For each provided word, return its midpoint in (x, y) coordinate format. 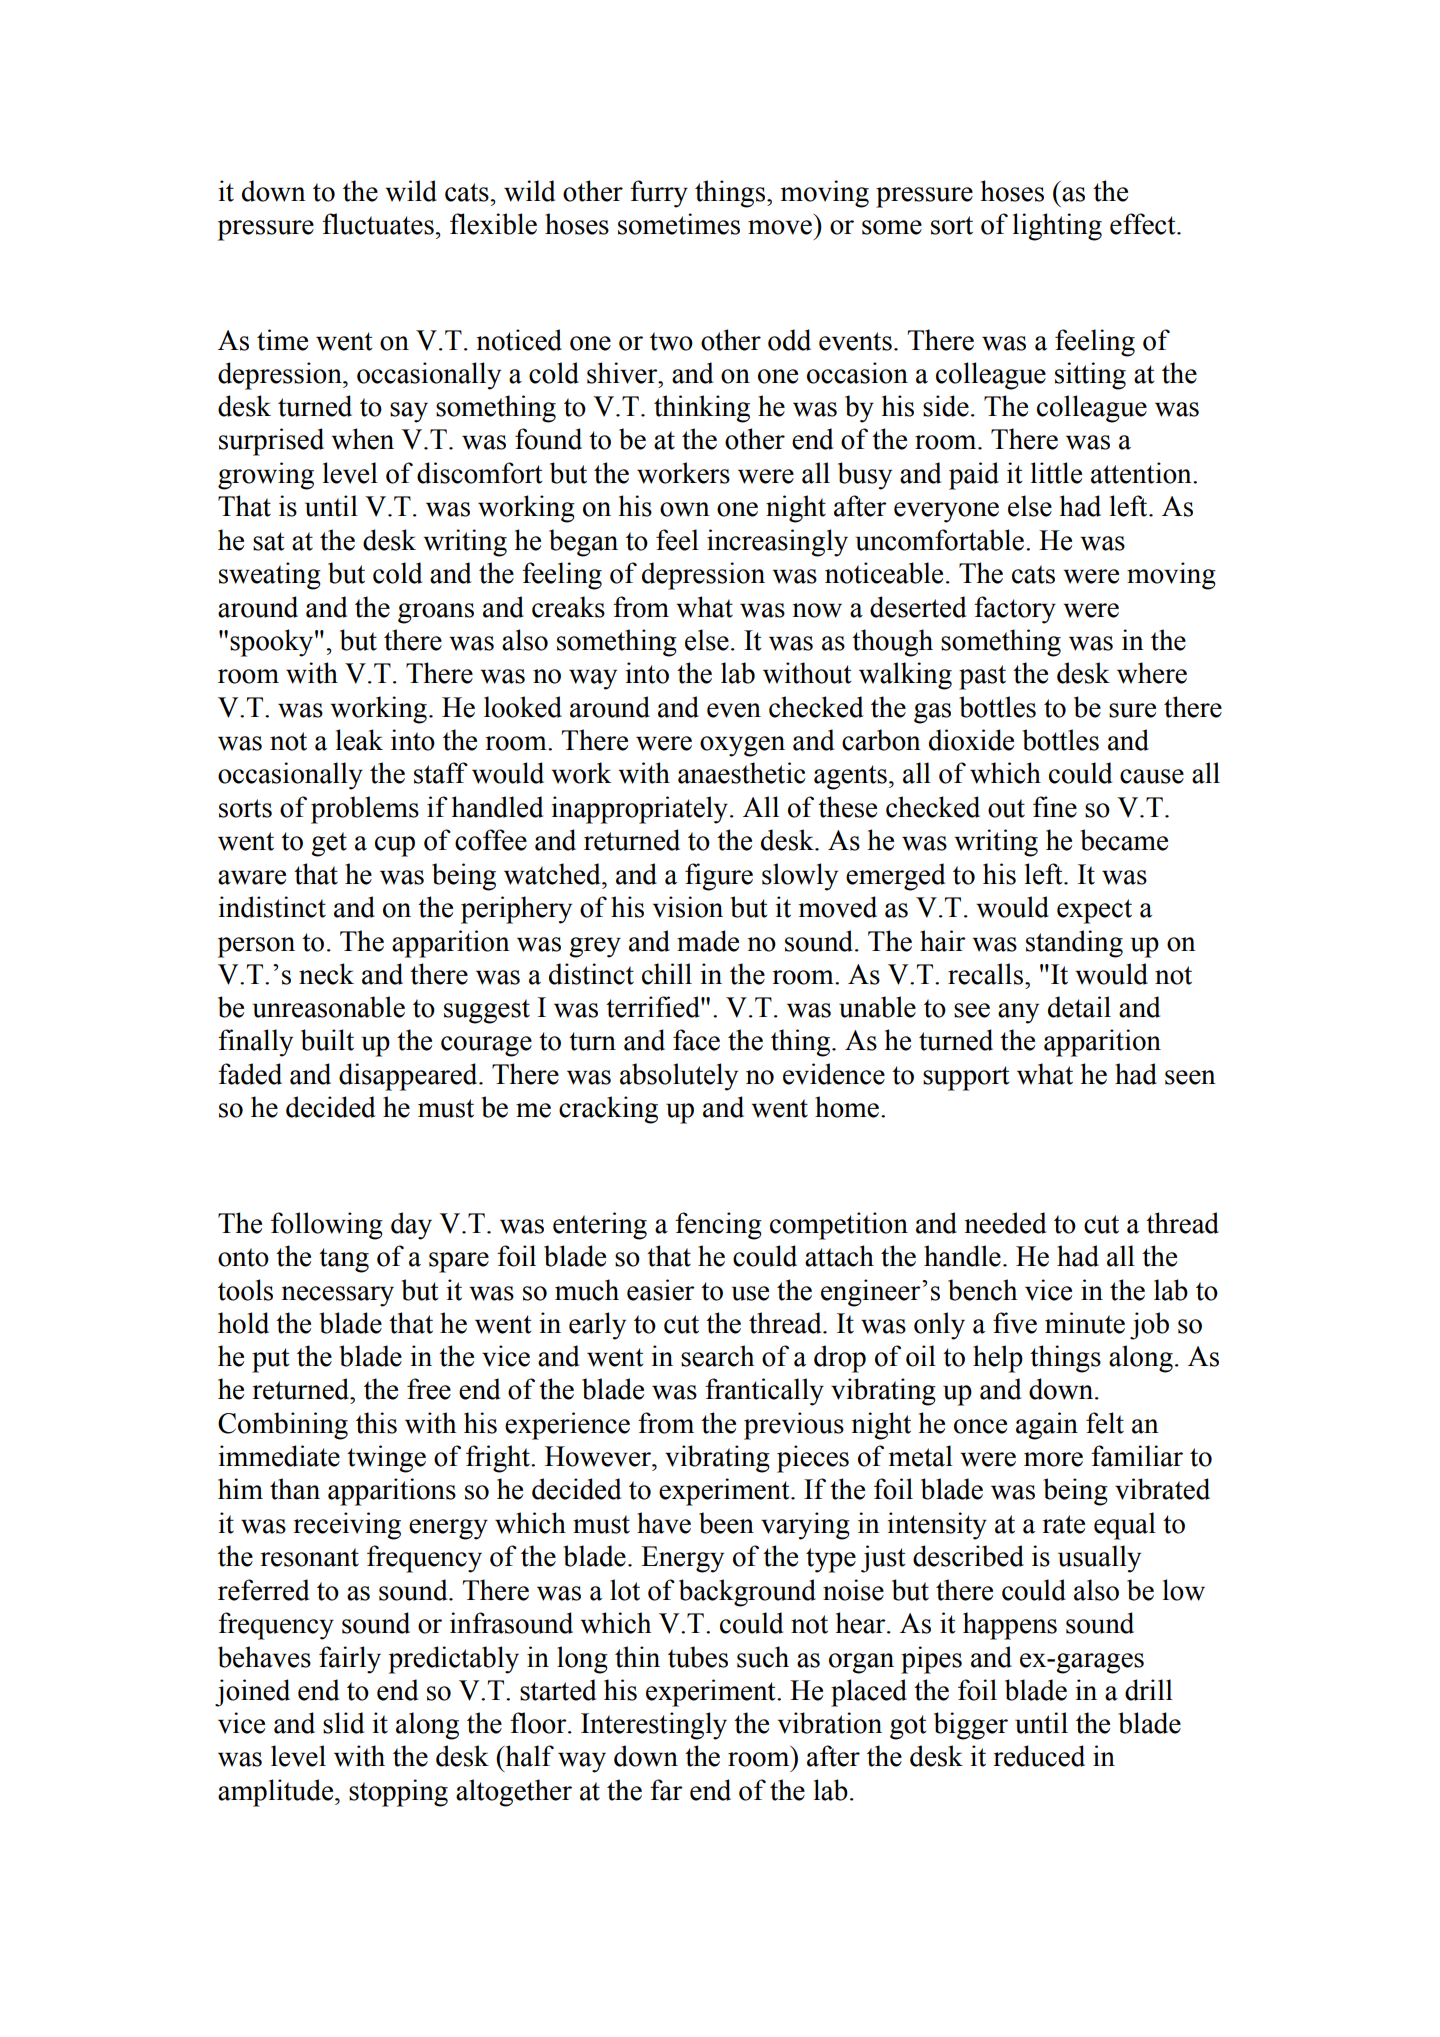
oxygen (742, 746)
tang (344, 1260)
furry (659, 194)
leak (359, 740)
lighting (1057, 227)
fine (1055, 807)
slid (343, 1723)
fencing (718, 1226)
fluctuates (378, 224)
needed (1005, 1223)
